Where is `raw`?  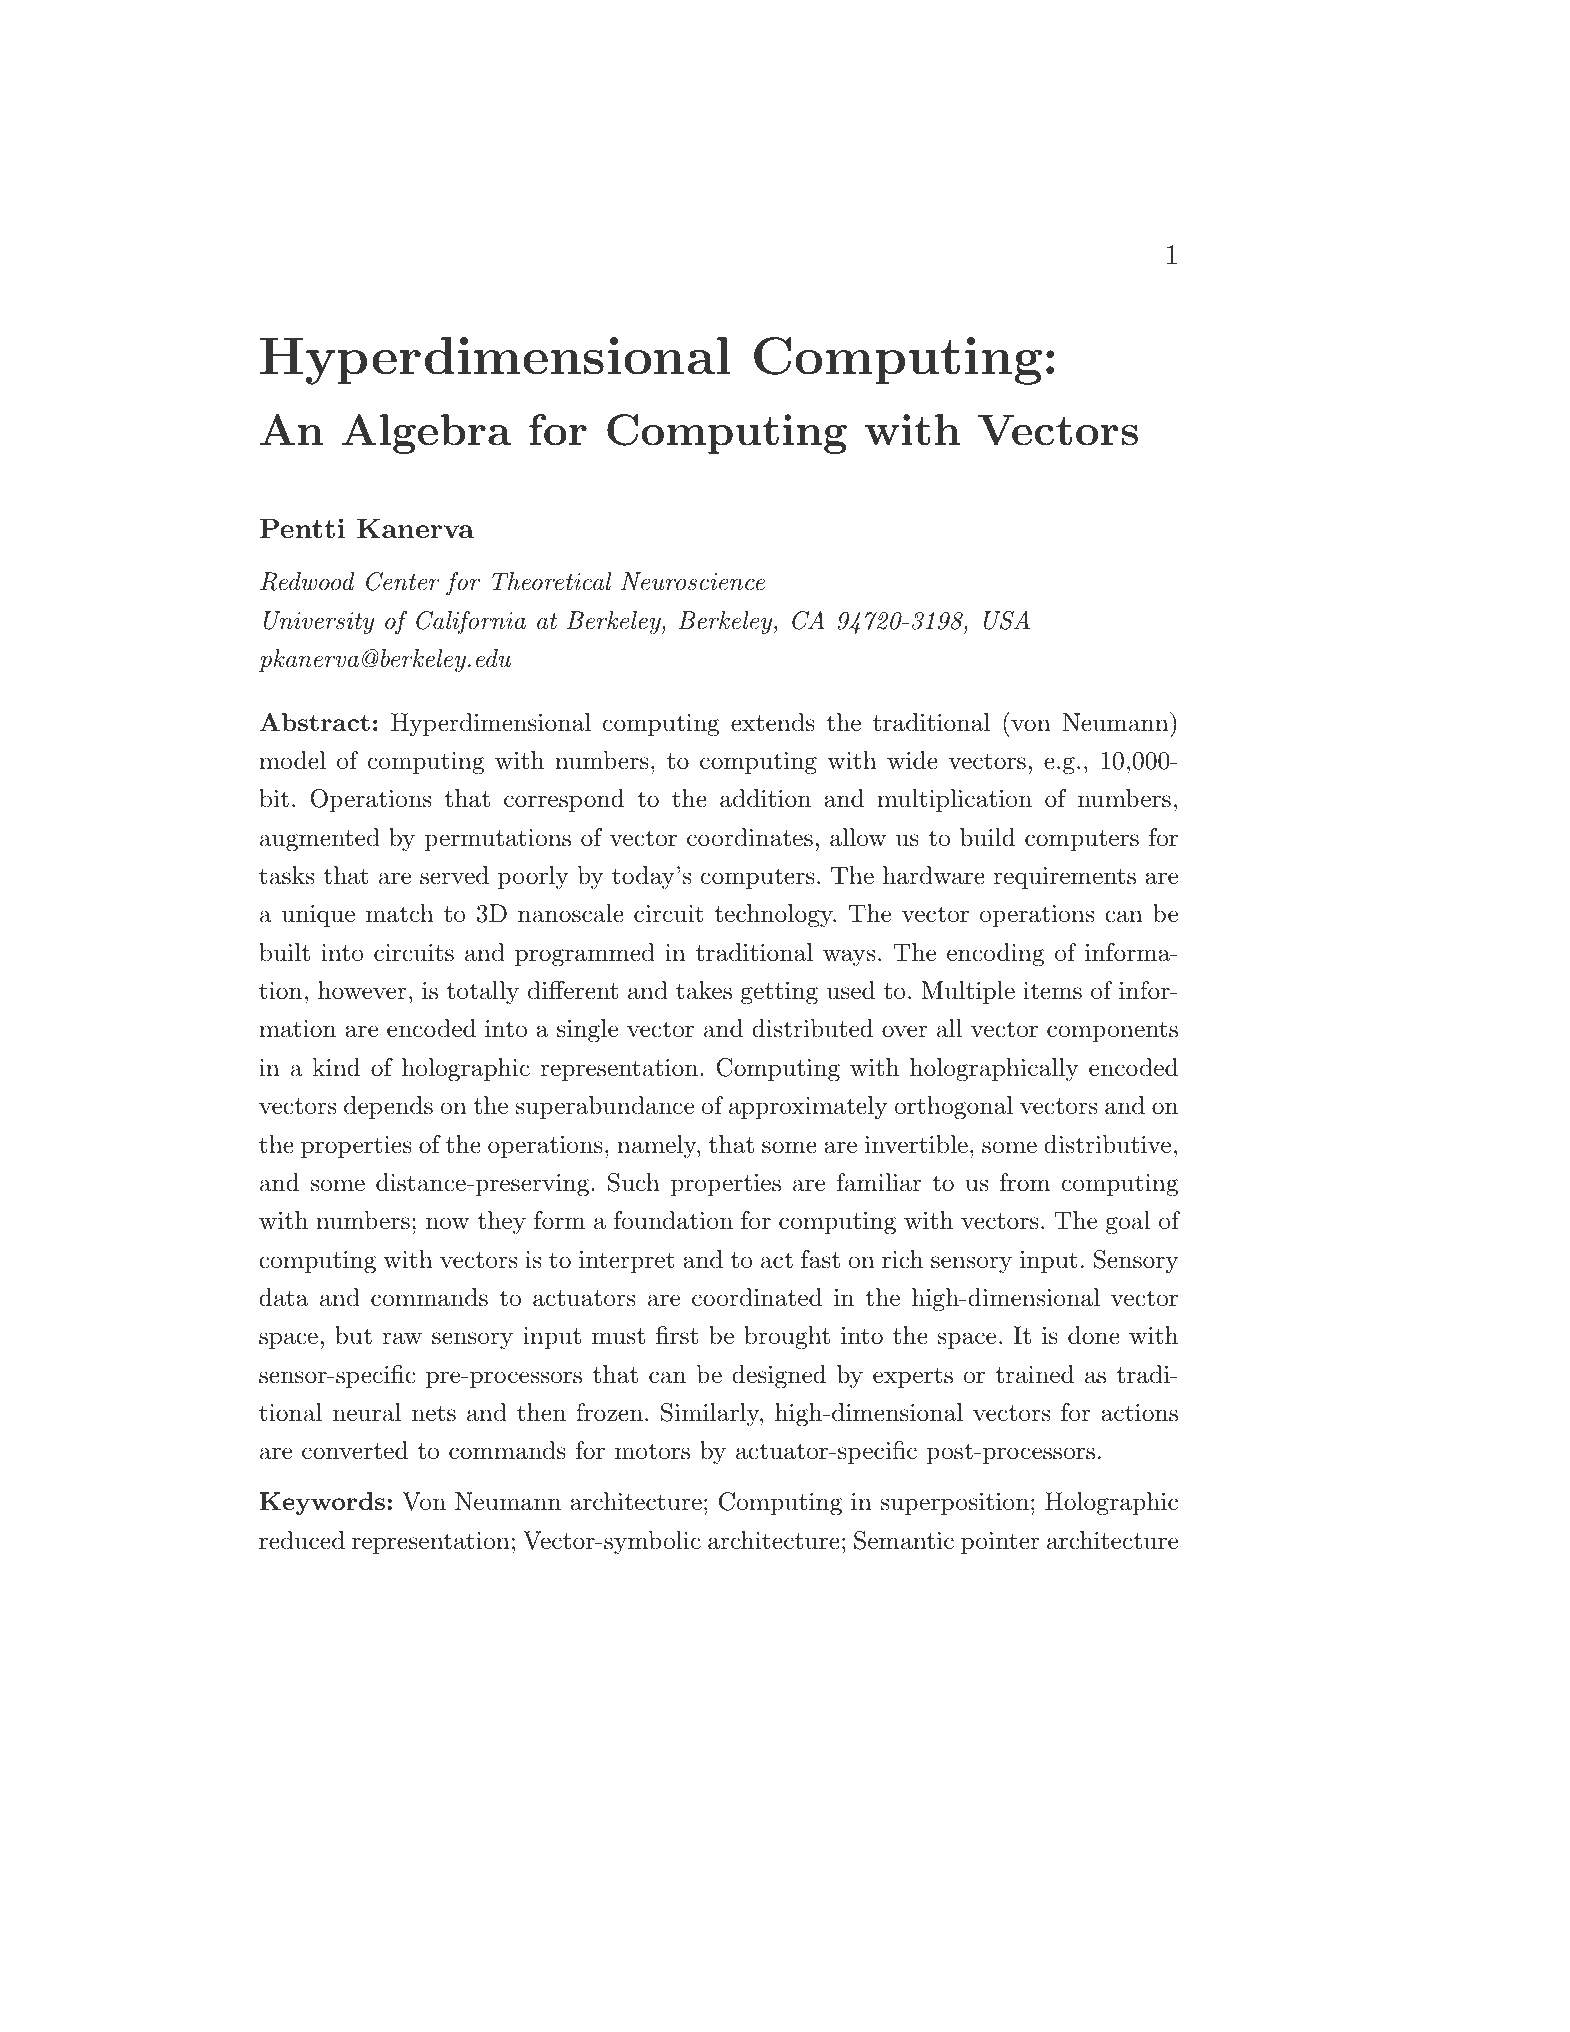 raw is located at coordinates (402, 1338).
